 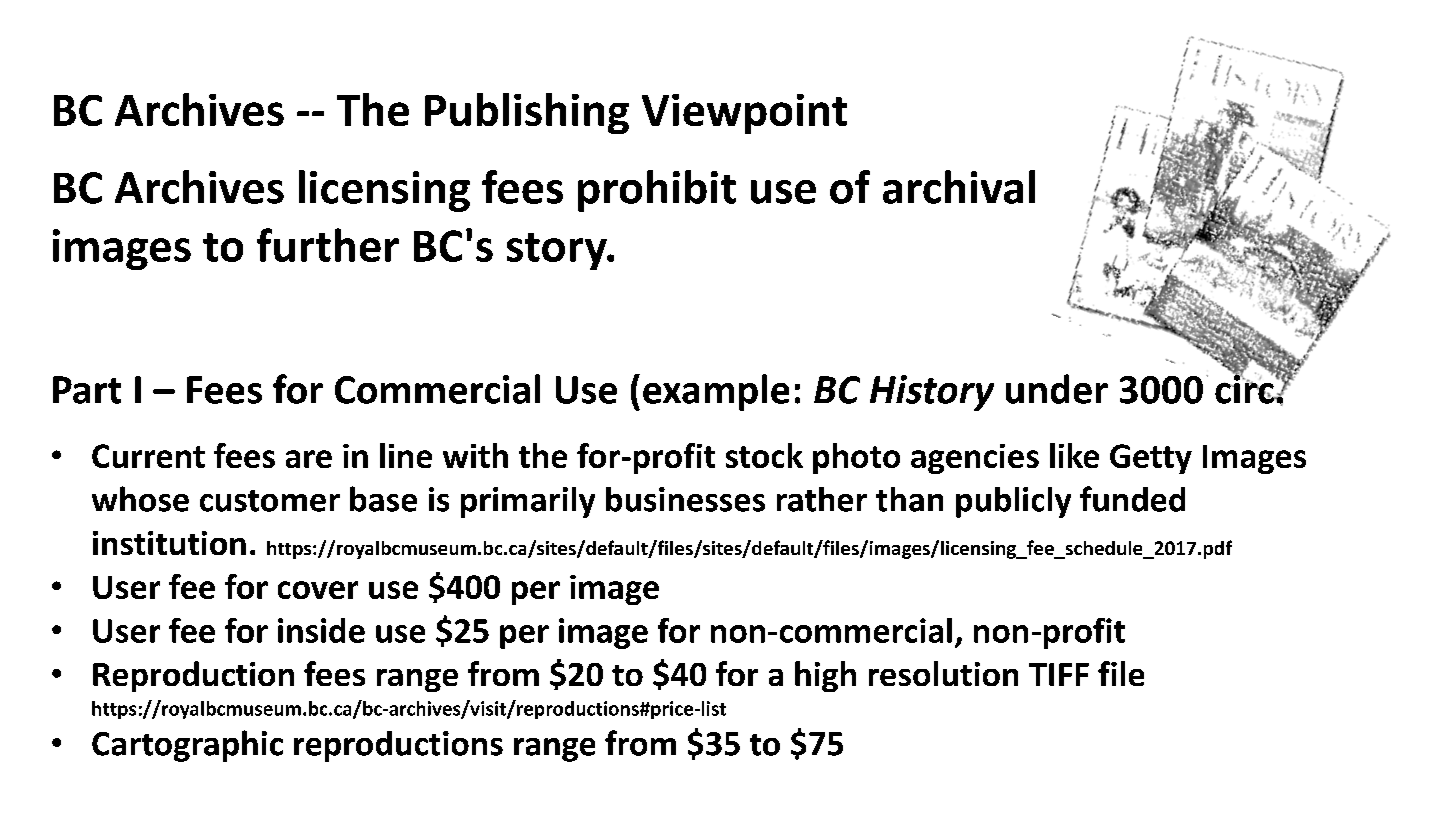 I want to click on Cartographic, so click(x=187, y=746).
